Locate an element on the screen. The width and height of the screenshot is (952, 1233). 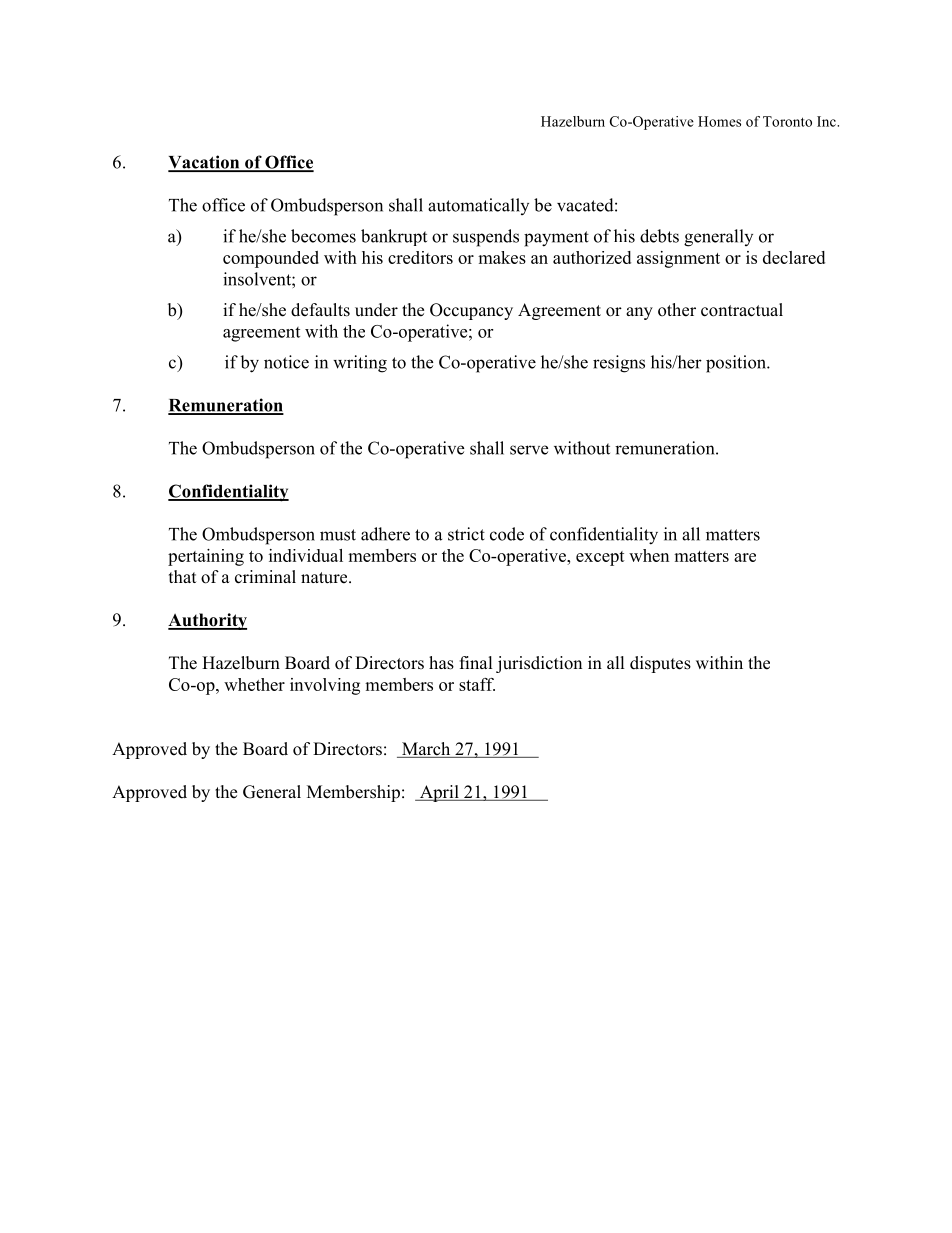
Homes is located at coordinates (719, 121).
